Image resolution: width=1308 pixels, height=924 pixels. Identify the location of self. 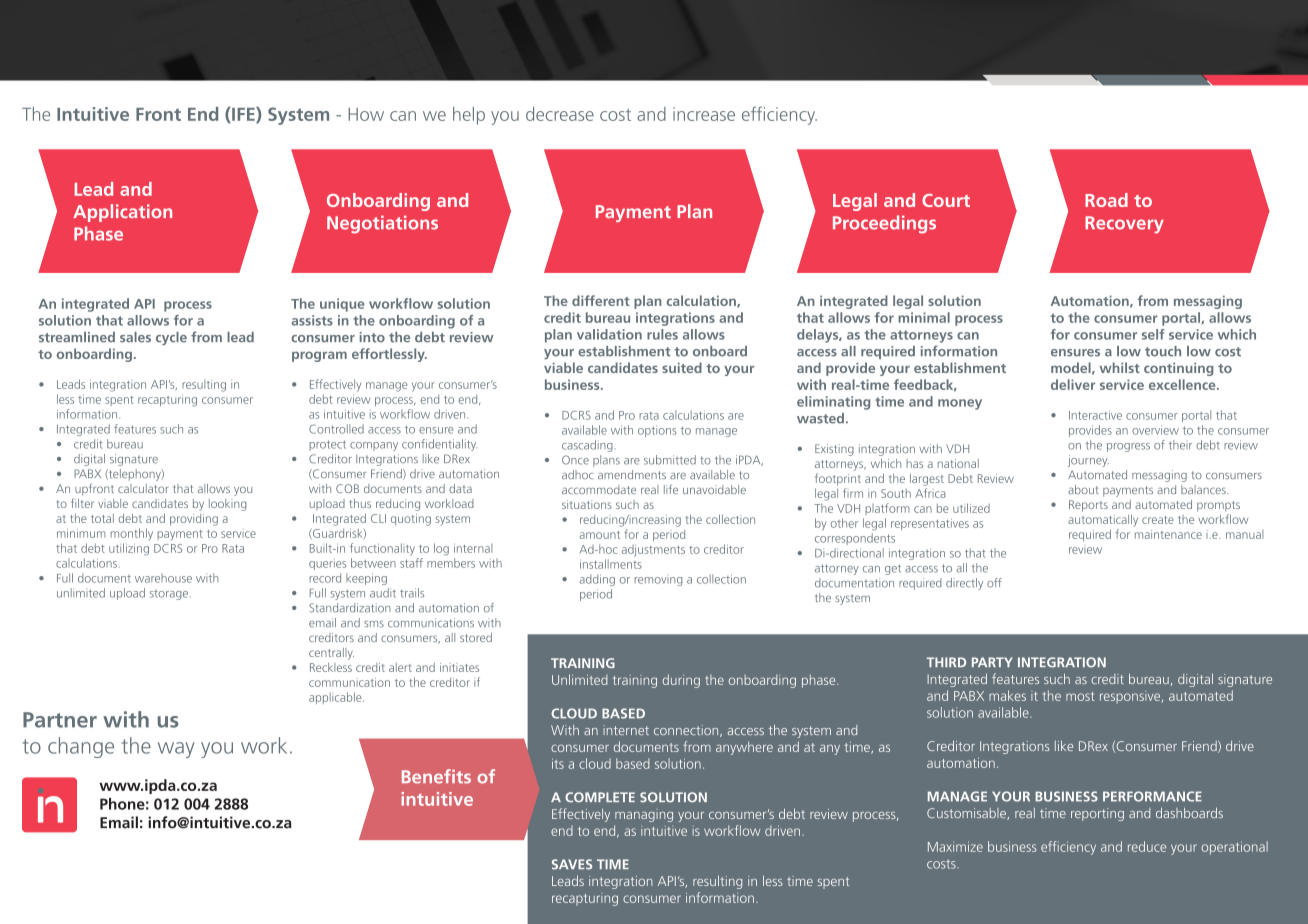
(1153, 334).
